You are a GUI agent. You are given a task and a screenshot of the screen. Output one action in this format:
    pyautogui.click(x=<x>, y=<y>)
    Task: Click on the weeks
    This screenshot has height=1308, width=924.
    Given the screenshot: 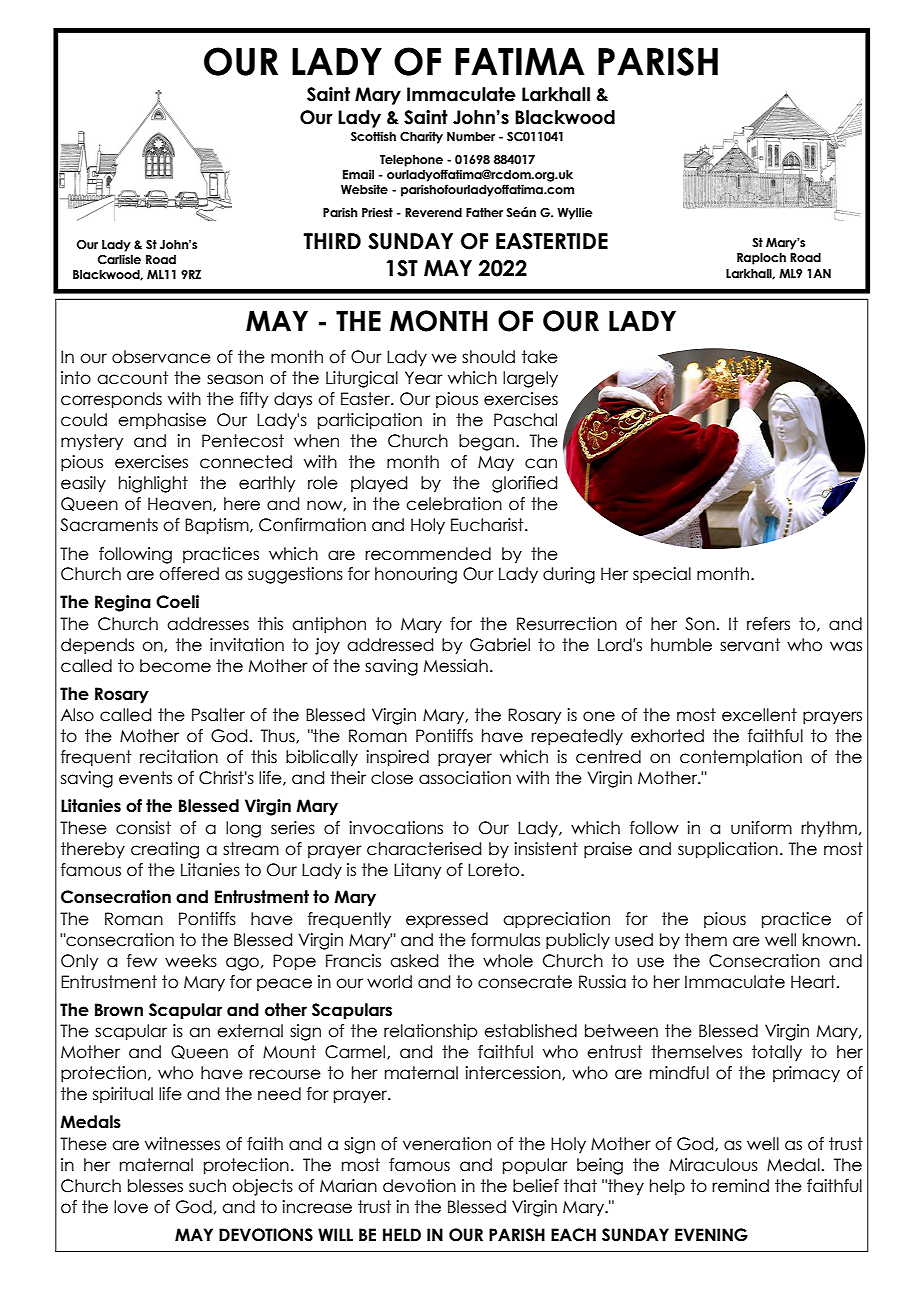 What is the action you would take?
    pyautogui.click(x=191, y=961)
